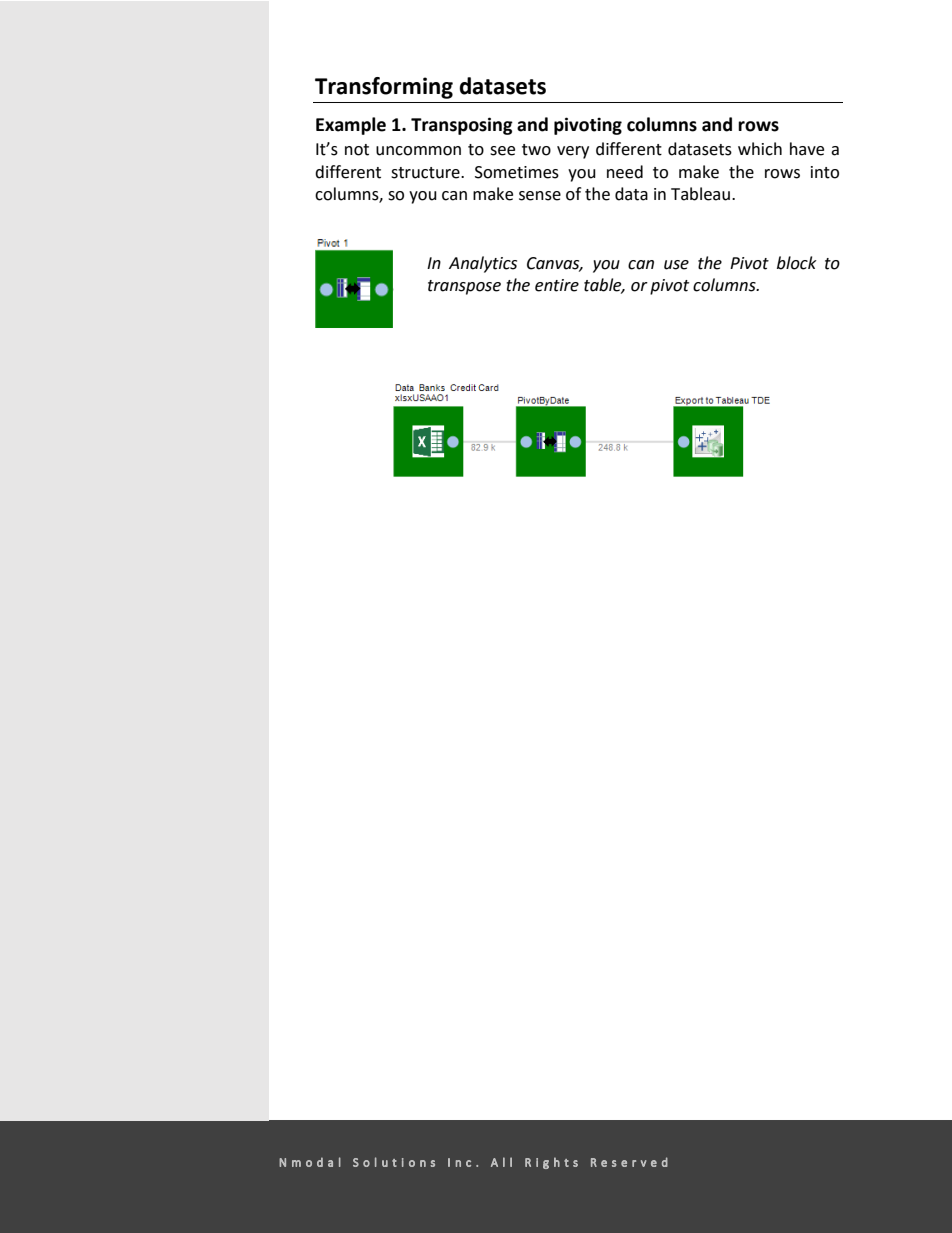 This screenshot has height=1233, width=952. What do you see at coordinates (462, 126) in the screenshot?
I see `Transposing` at bounding box center [462, 126].
